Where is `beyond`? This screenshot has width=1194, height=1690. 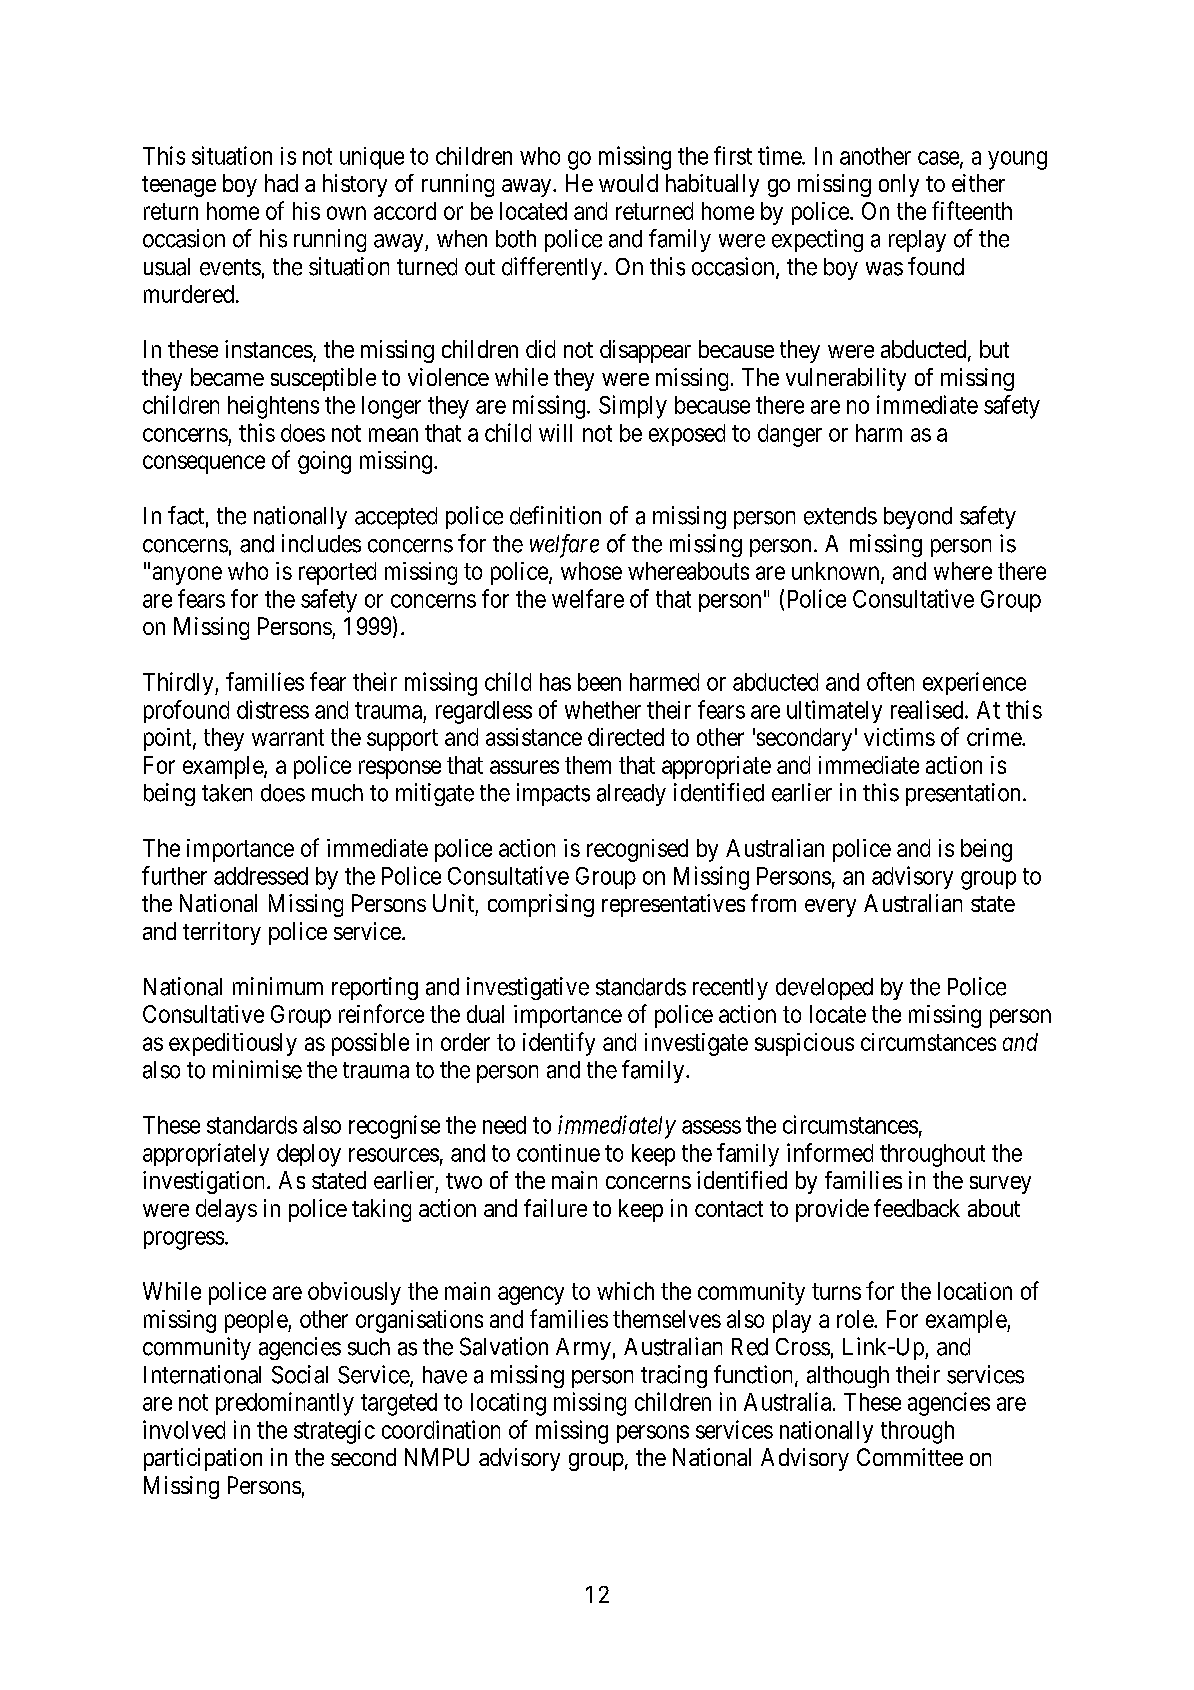 beyond is located at coordinates (918, 518).
